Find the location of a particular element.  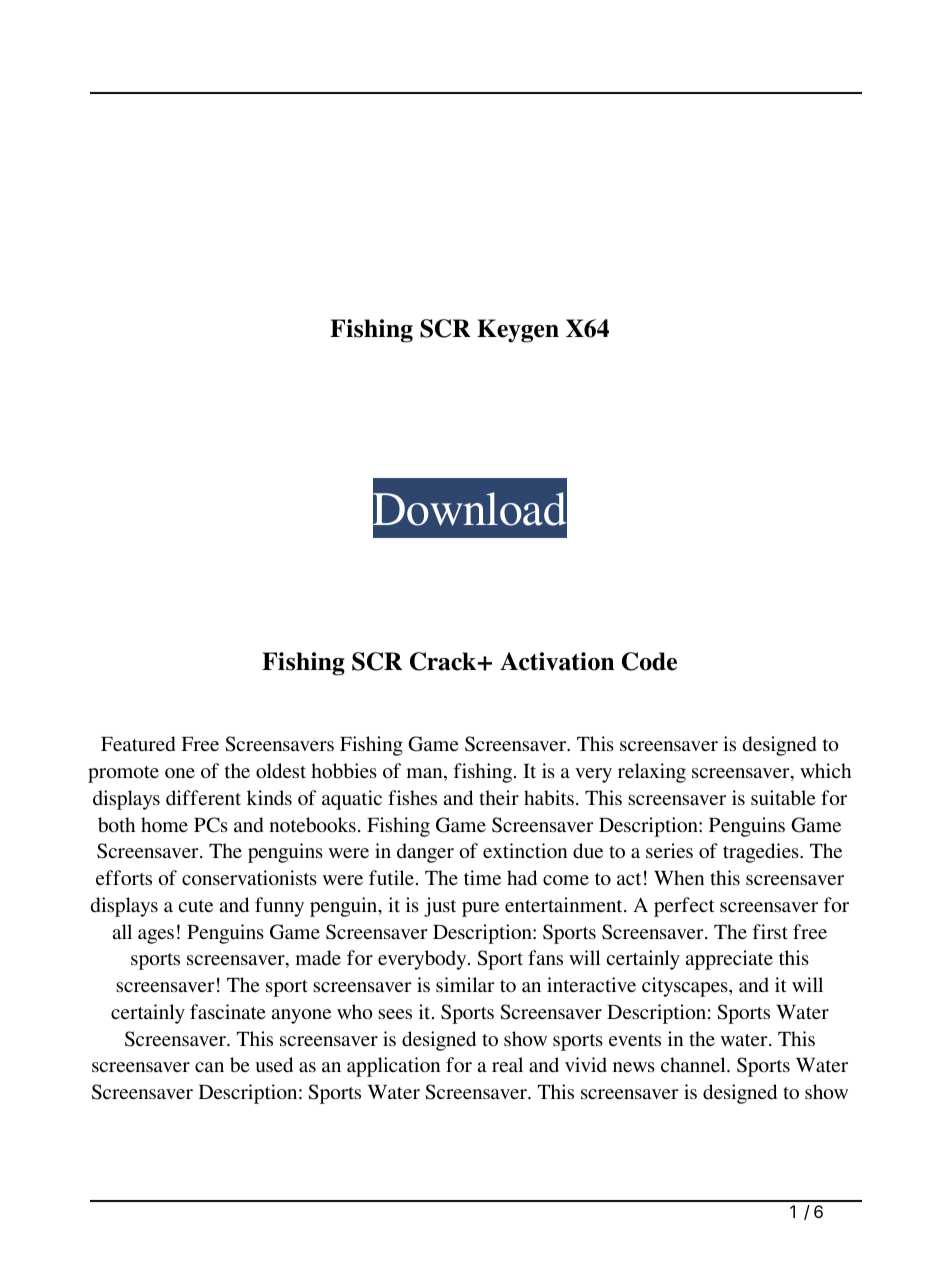

Activation is located at coordinates (557, 661).
